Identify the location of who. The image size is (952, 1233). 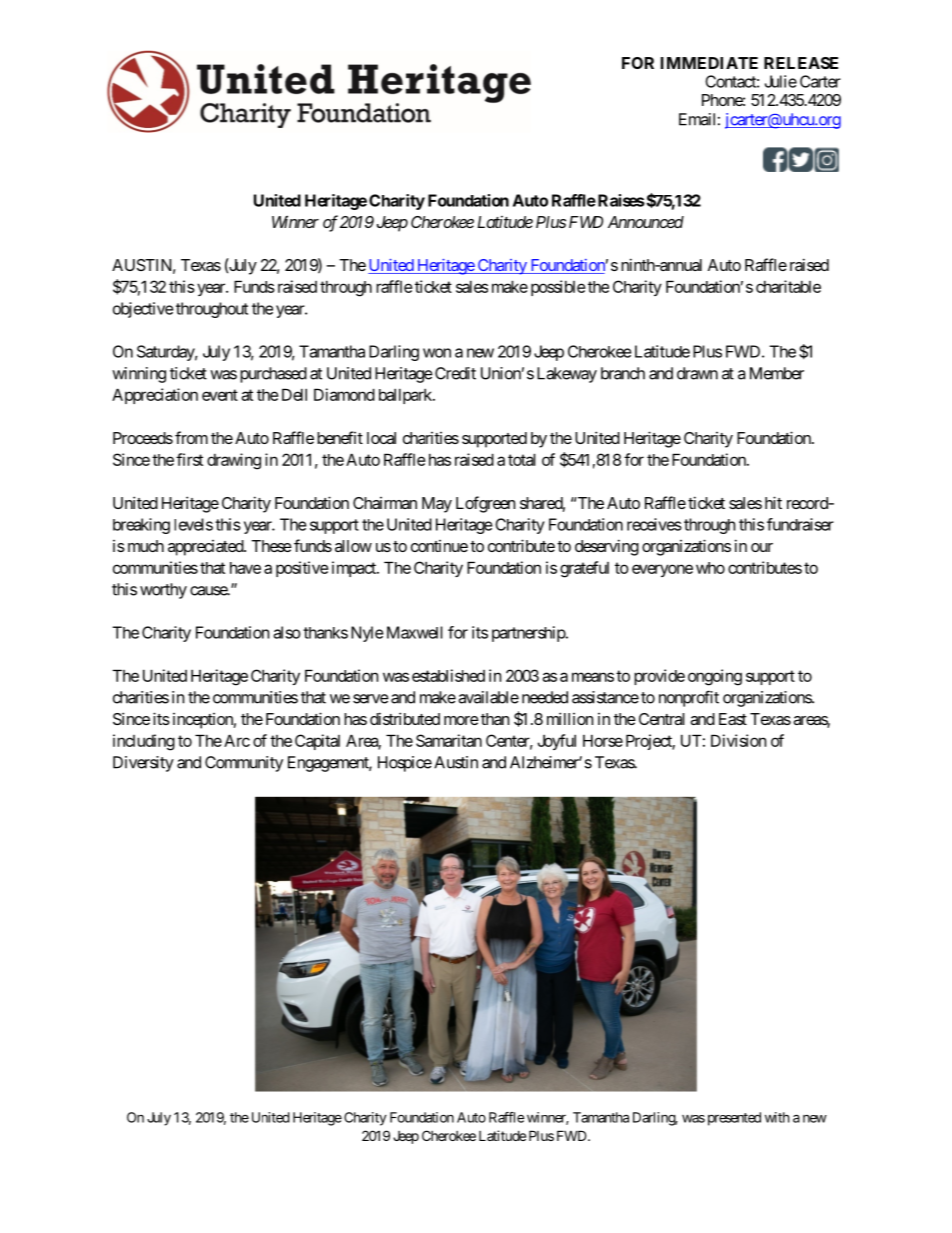
(710, 568).
